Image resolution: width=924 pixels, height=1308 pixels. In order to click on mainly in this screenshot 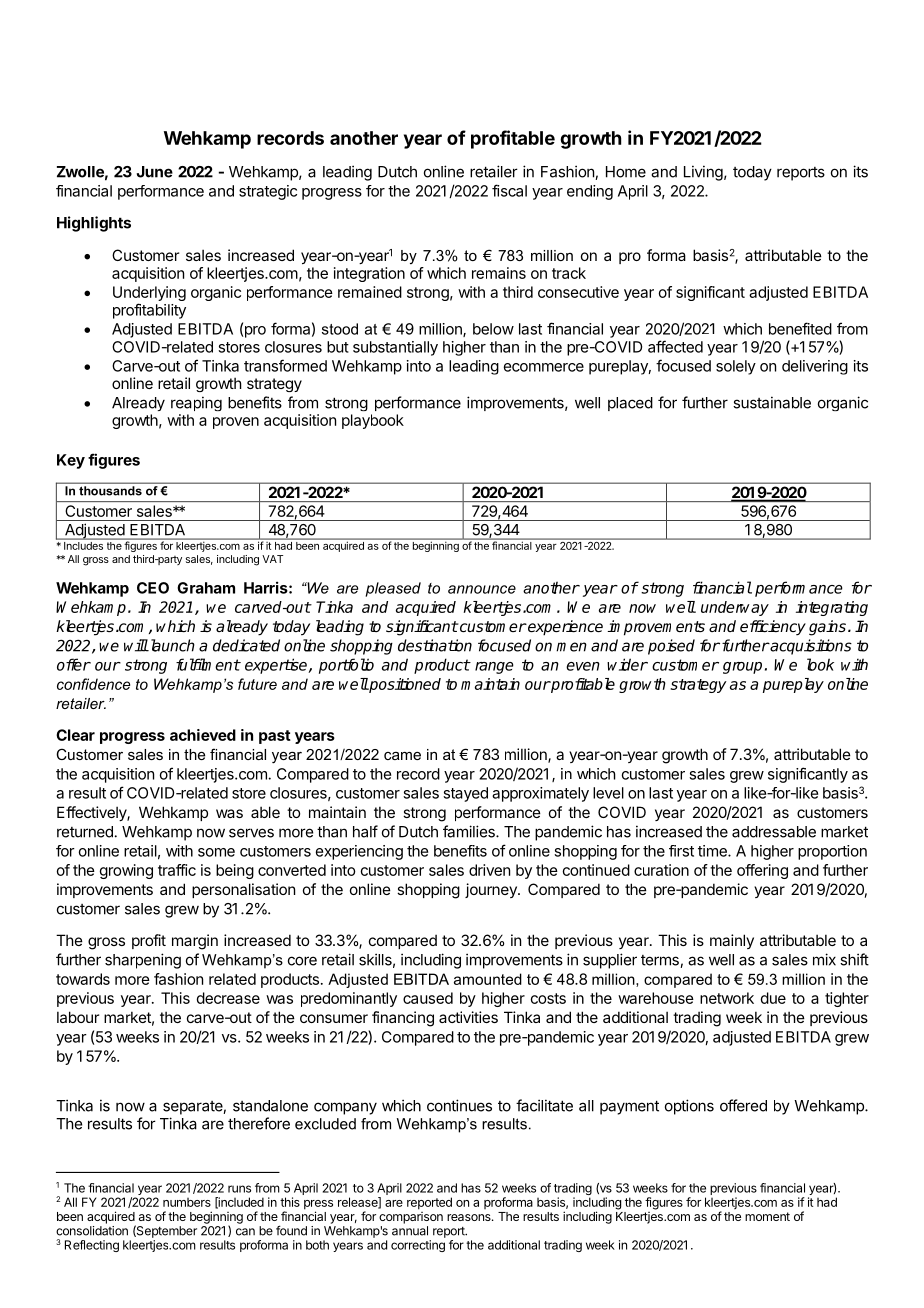, I will do `click(732, 941)`.
